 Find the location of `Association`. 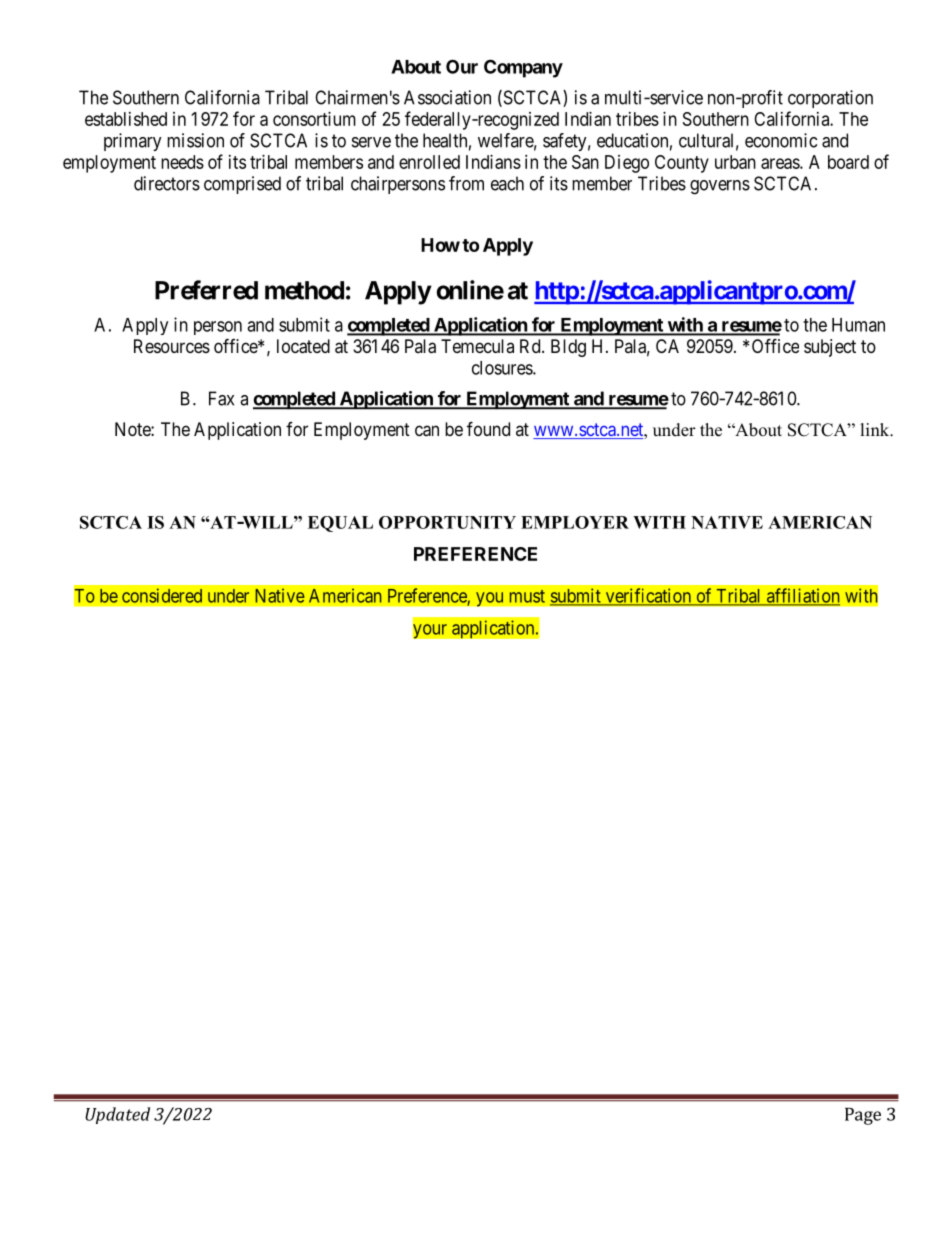

Association is located at coordinates (447, 97).
